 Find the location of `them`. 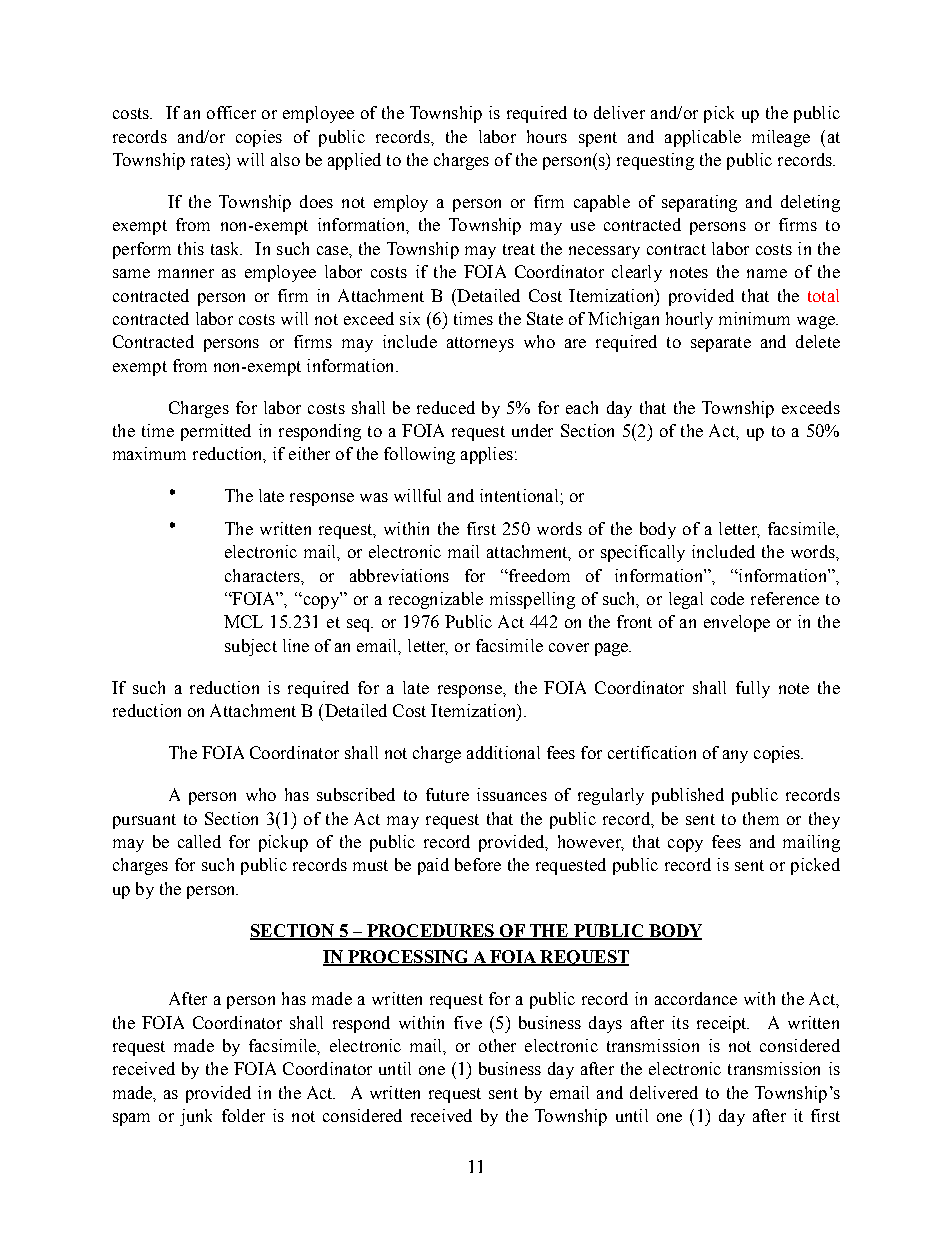

them is located at coordinates (761, 818).
